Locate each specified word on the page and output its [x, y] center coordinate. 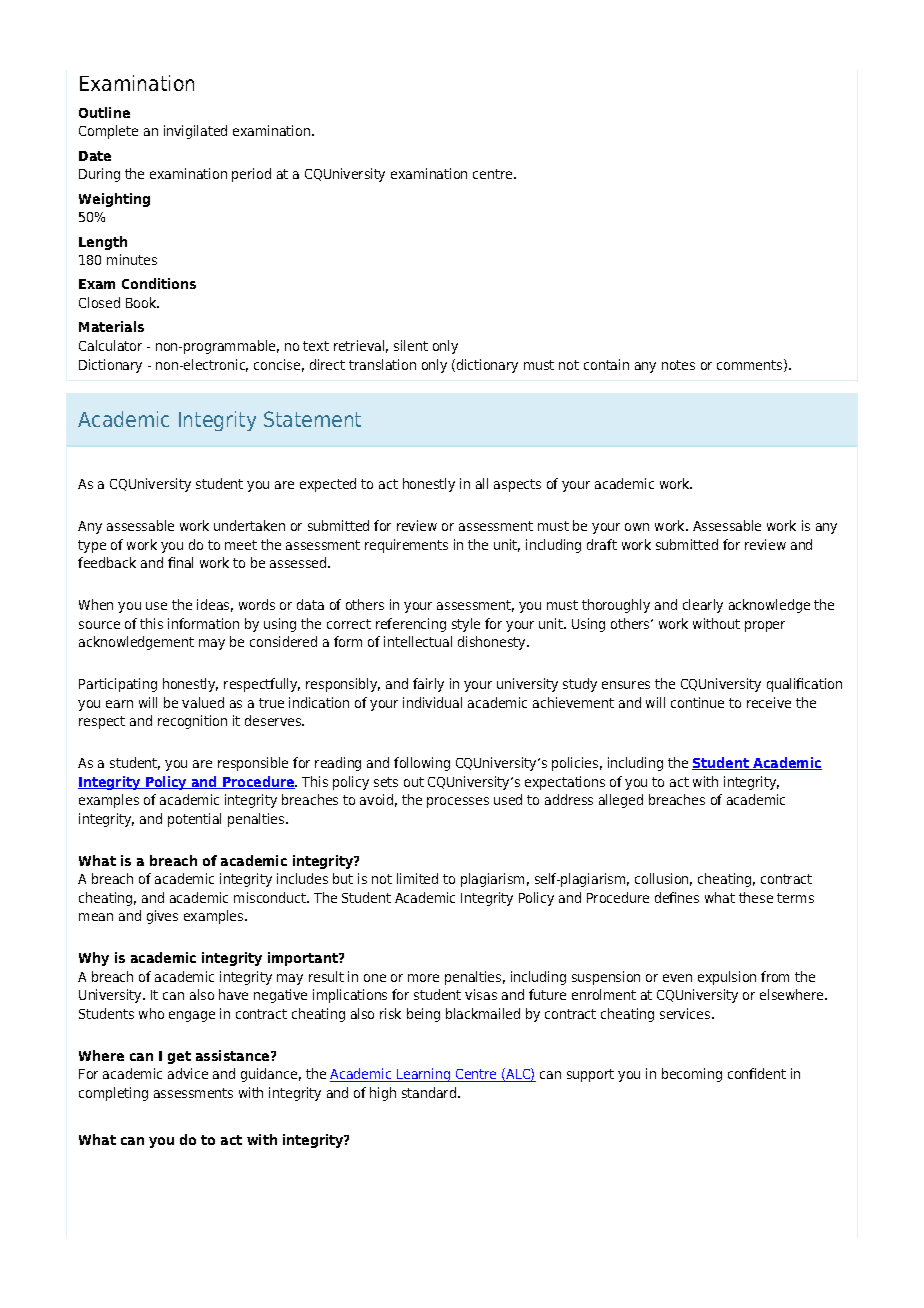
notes [678, 365]
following [422, 764]
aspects [517, 485]
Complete [108, 132]
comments [751, 365]
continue [697, 702]
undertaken [249, 525]
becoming [692, 1075]
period [251, 175]
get [179, 1057]
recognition [192, 722]
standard [429, 1092]
